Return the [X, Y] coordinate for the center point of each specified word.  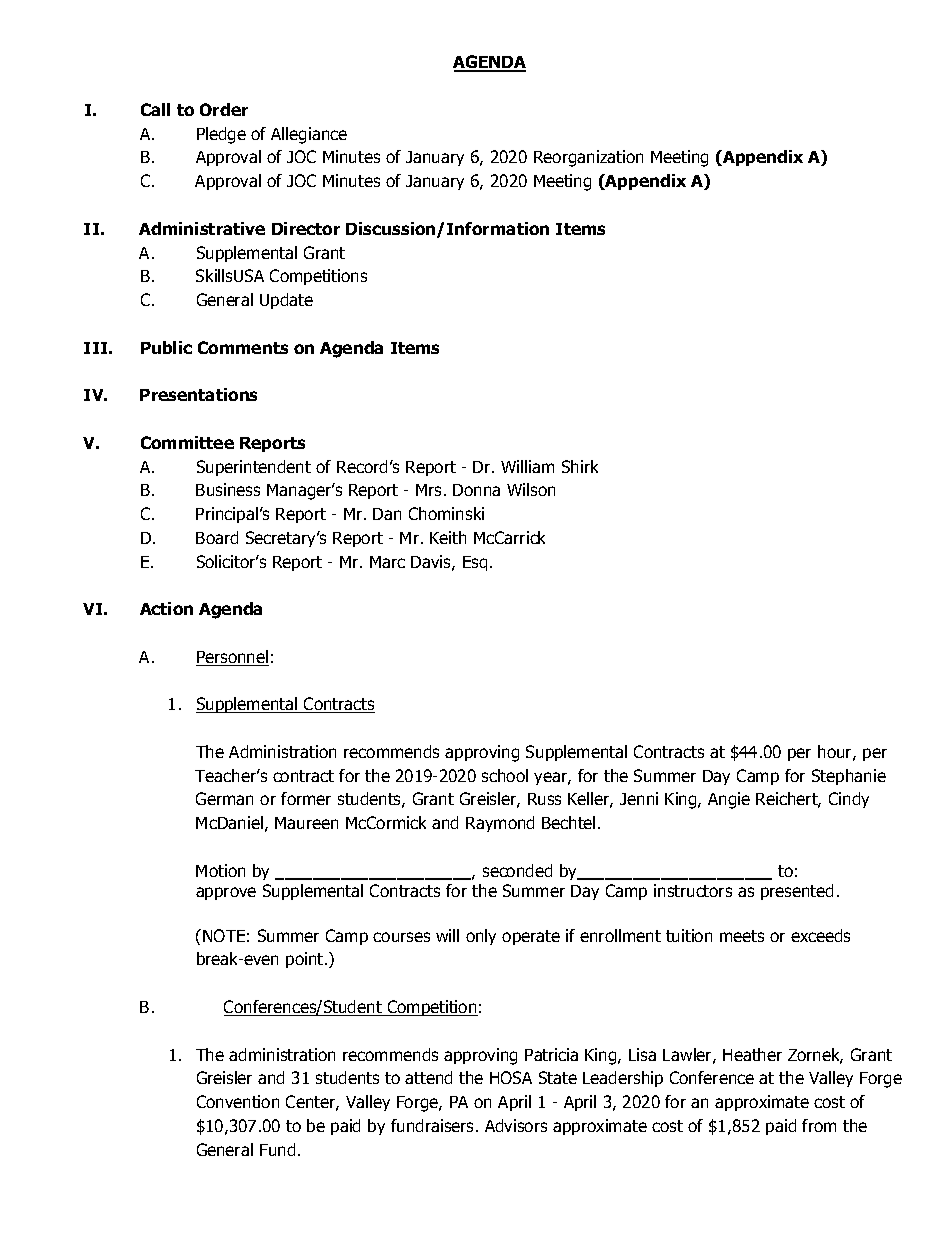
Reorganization [588, 158]
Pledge [221, 135]
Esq [475, 563]
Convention [238, 1101]
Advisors [516, 1125]
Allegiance [309, 135]
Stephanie [849, 777]
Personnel [232, 658]
